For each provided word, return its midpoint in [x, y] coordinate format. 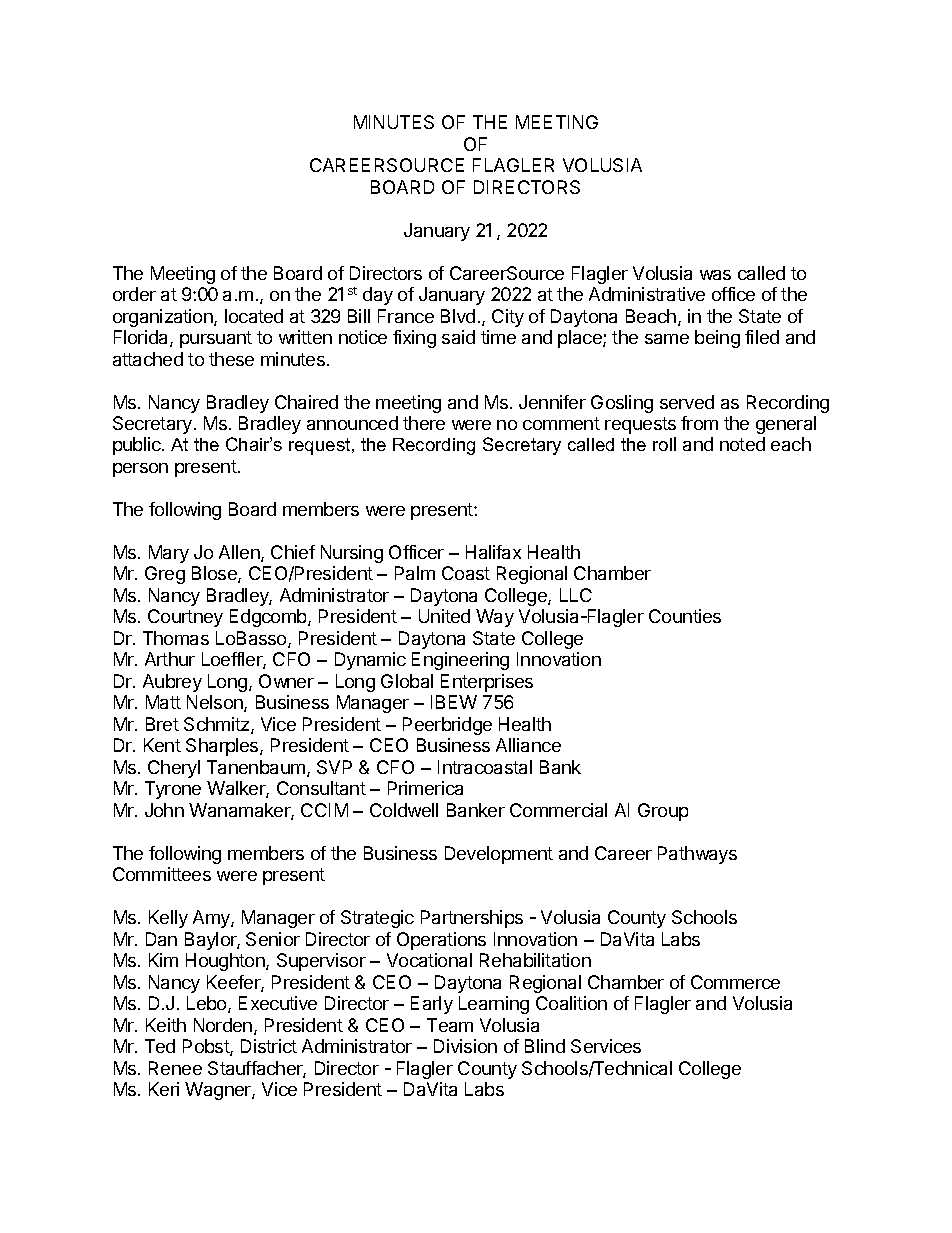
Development [499, 855]
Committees [162, 874]
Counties [685, 616]
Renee [175, 1068]
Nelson [216, 703]
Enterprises [487, 683]
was [715, 275]
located [254, 316]
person [140, 470]
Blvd [458, 316]
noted [742, 444]
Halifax [493, 552]
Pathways [697, 855]
